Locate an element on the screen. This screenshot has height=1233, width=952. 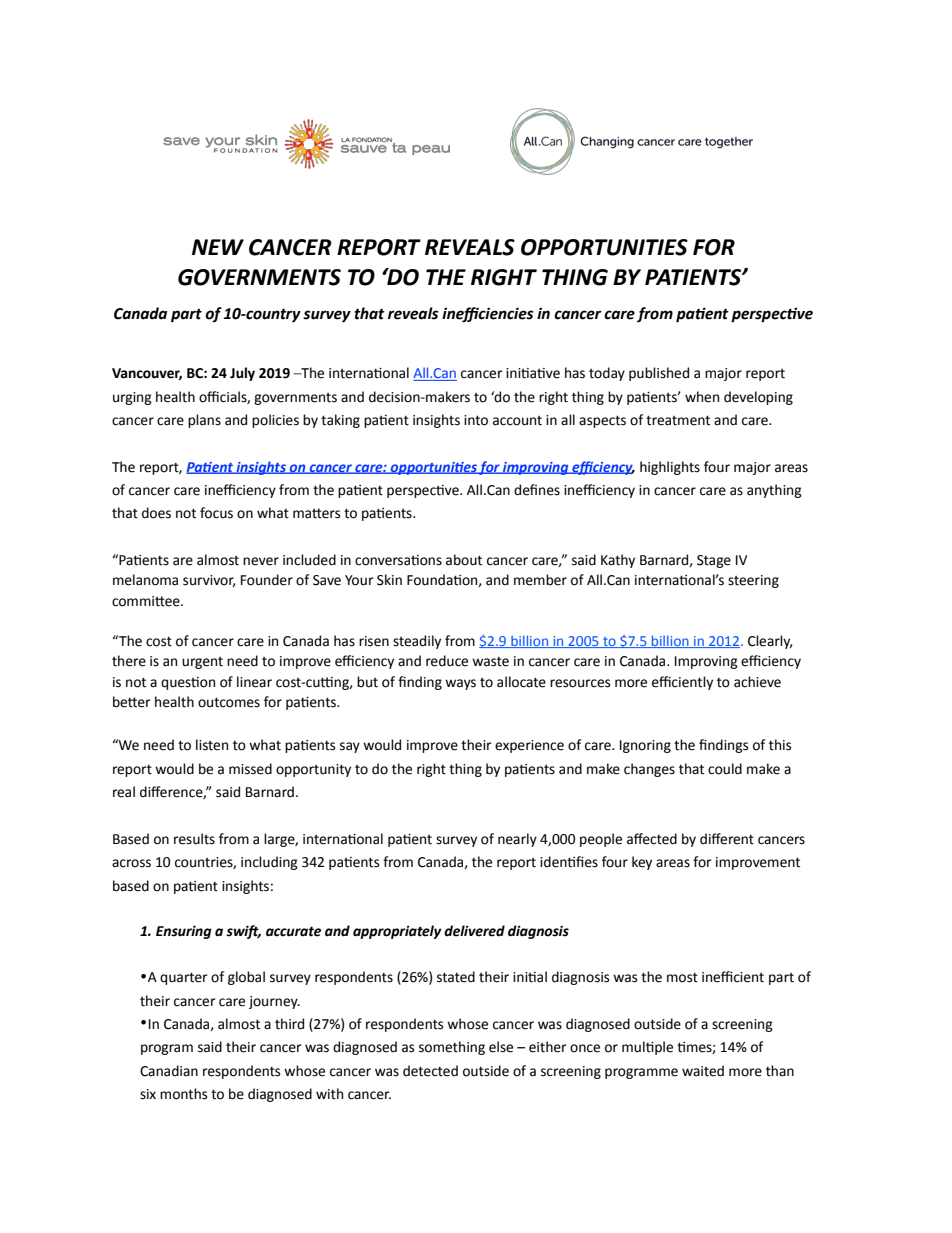
could is located at coordinates (725, 769).
